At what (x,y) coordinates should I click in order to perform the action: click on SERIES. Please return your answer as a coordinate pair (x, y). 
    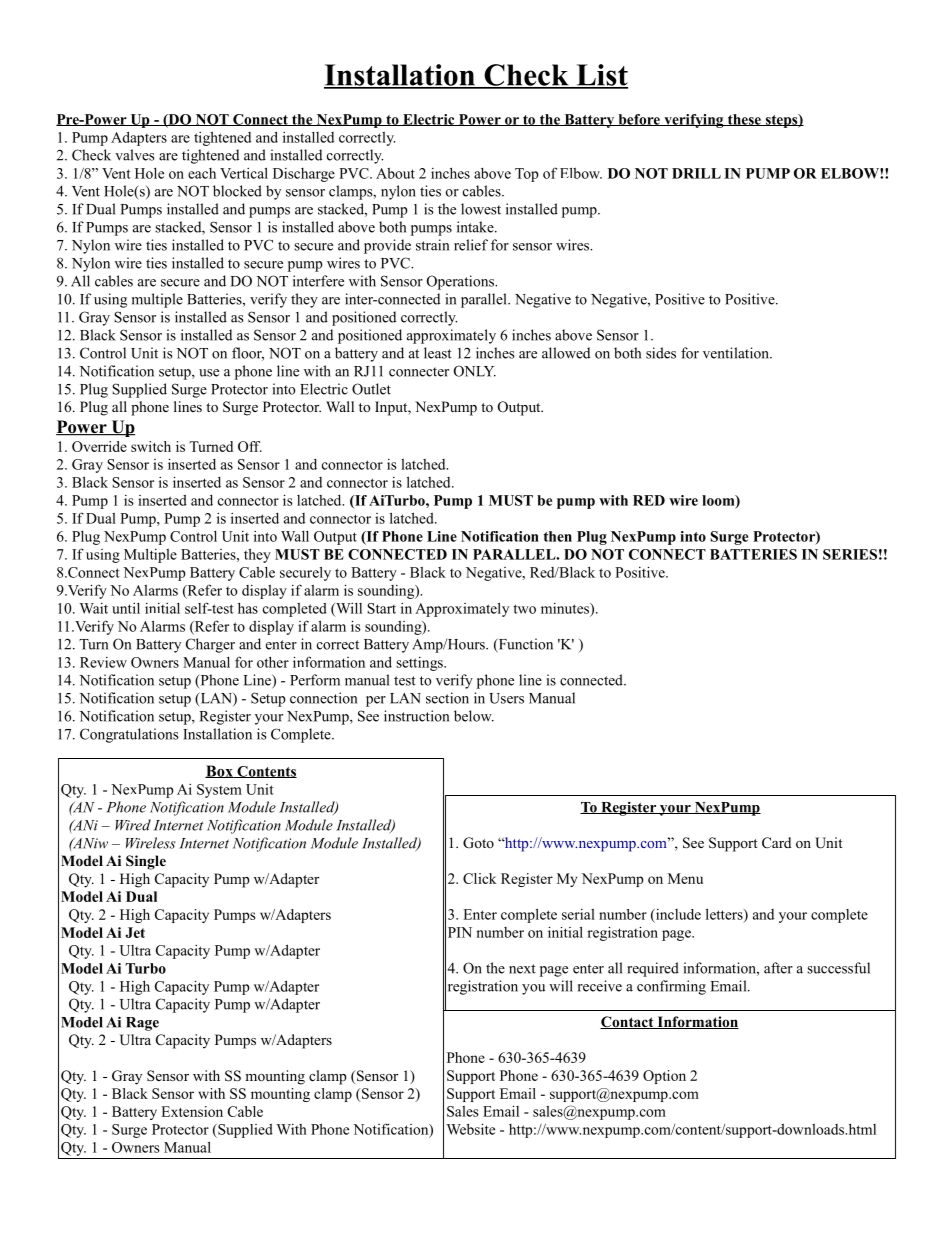
    Looking at the image, I should click on (850, 554).
